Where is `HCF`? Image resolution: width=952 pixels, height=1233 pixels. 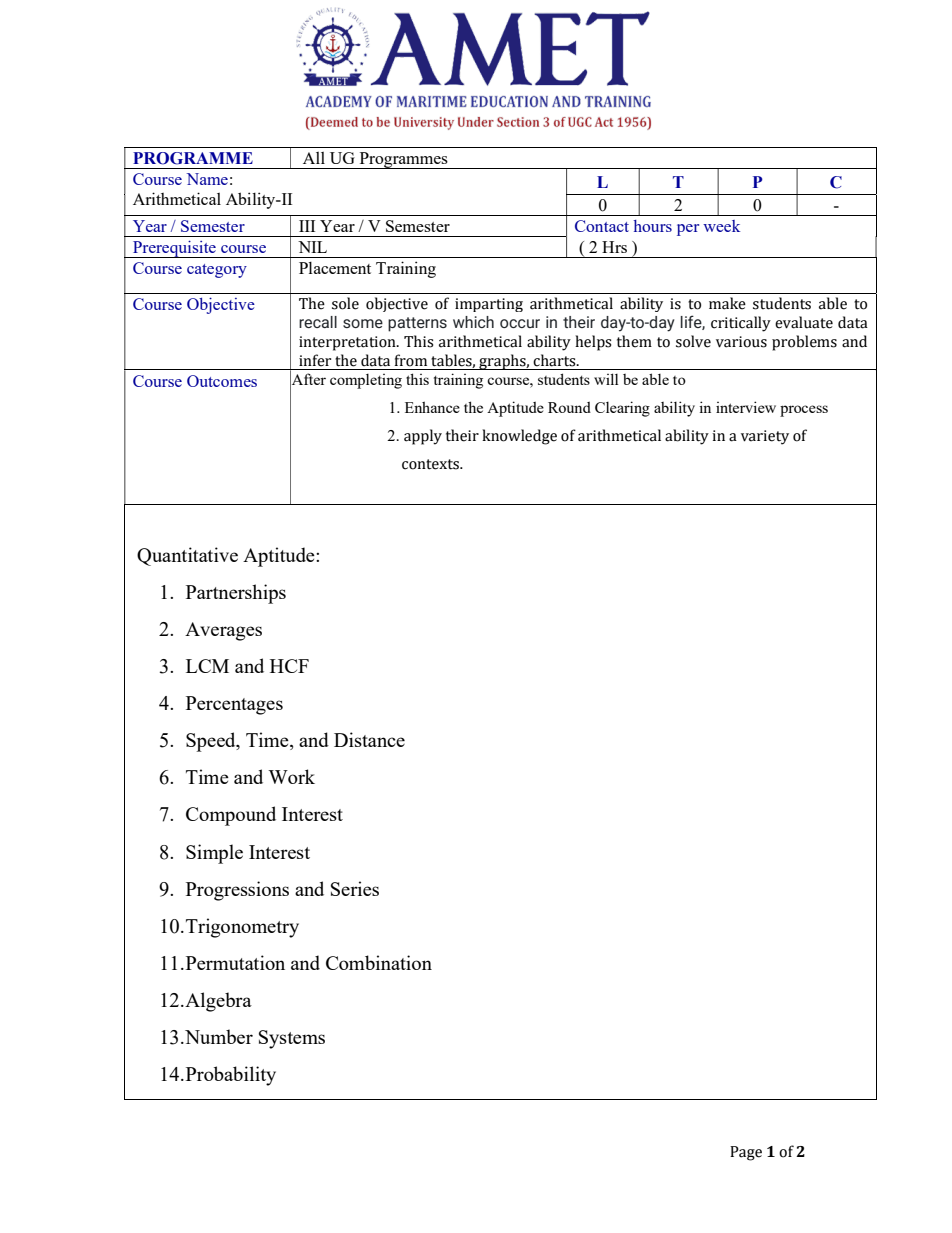
HCF is located at coordinates (289, 666).
